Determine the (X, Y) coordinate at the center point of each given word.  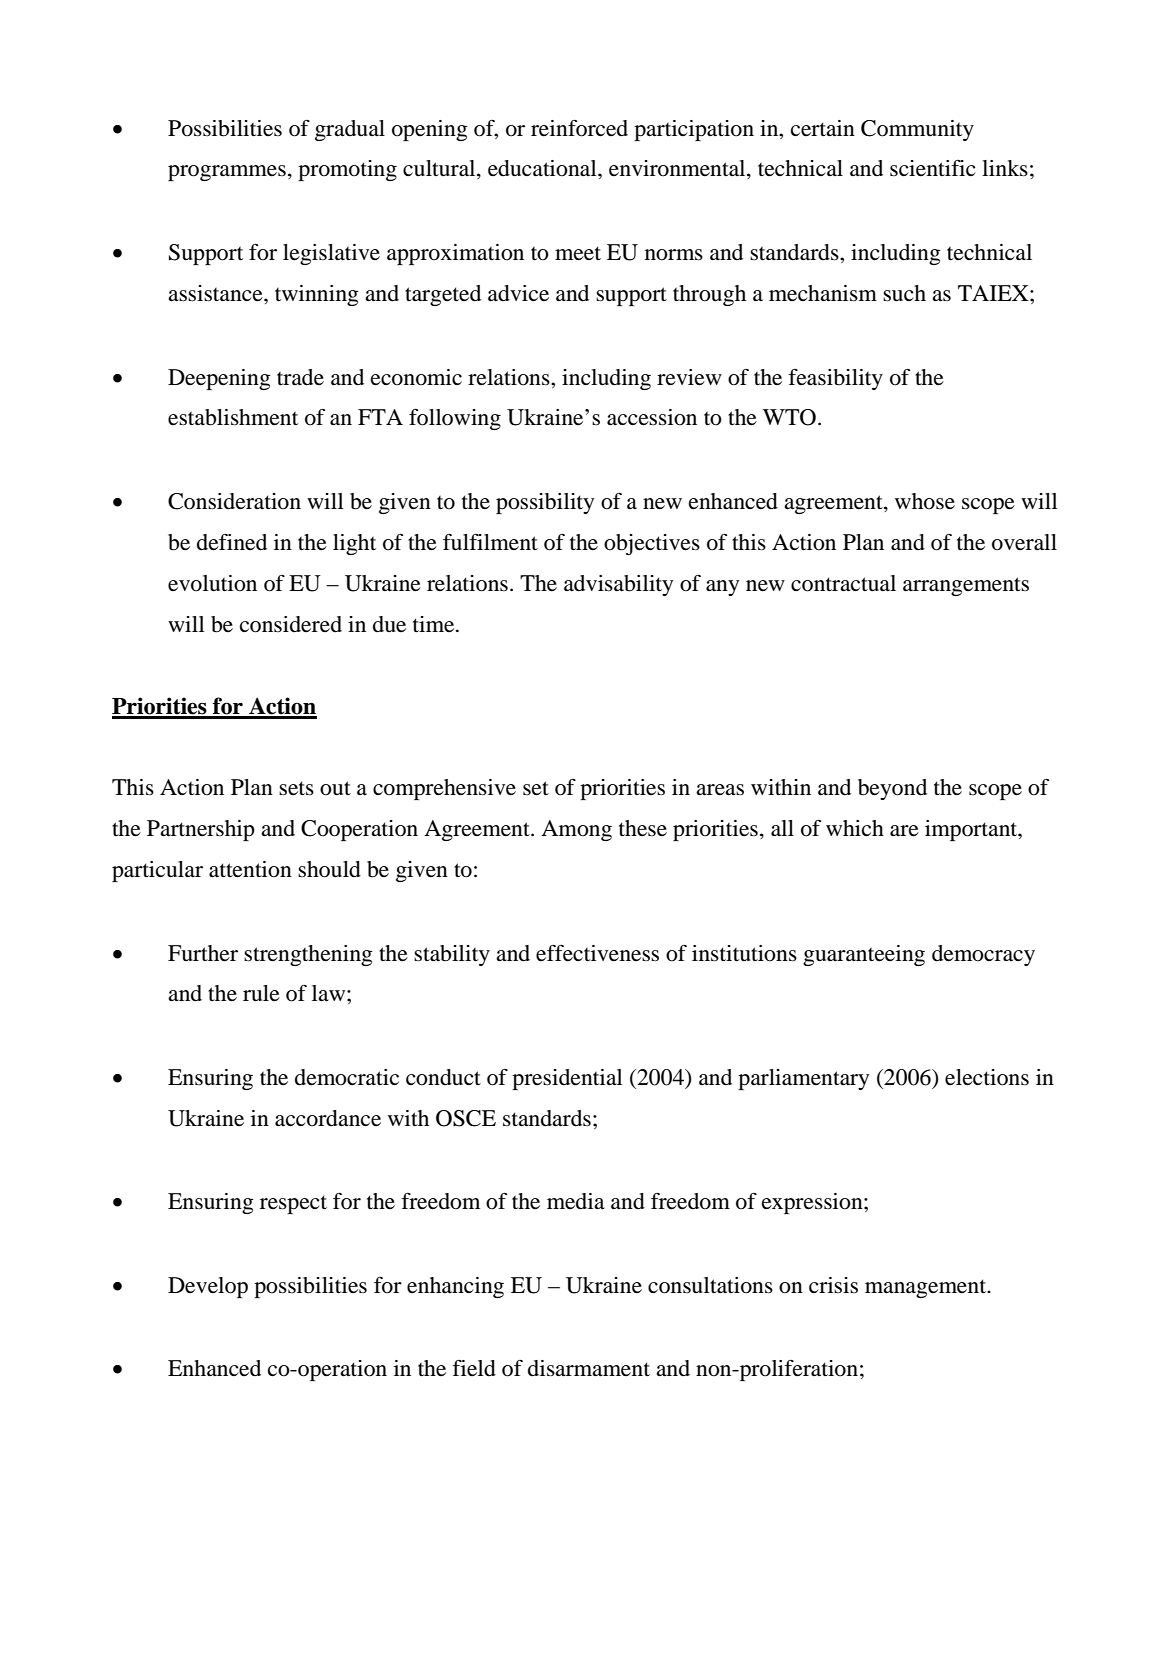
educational (543, 168)
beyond (892, 789)
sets (296, 788)
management (926, 1288)
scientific (933, 168)
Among (576, 830)
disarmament (589, 1368)
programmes (227, 173)
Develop (208, 1287)
